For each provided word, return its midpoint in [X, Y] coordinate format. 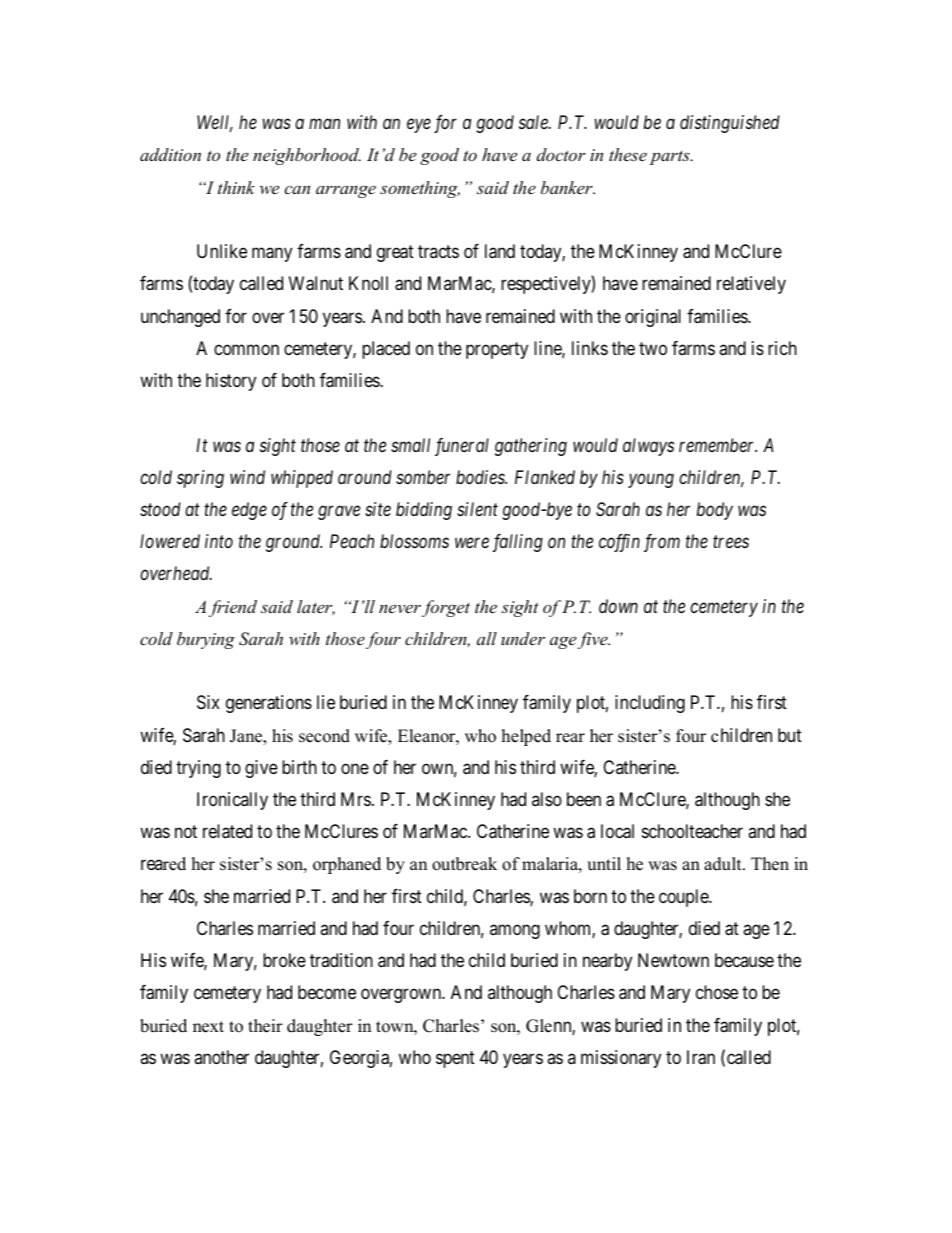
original [653, 318]
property [497, 350]
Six [208, 702]
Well [215, 123]
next [208, 1027]
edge [249, 511]
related [227, 831]
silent [477, 509]
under [523, 638]
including [650, 704]
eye [419, 126]
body [715, 511]
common [246, 349]
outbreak [464, 864]
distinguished [730, 124]
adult [724, 864]
